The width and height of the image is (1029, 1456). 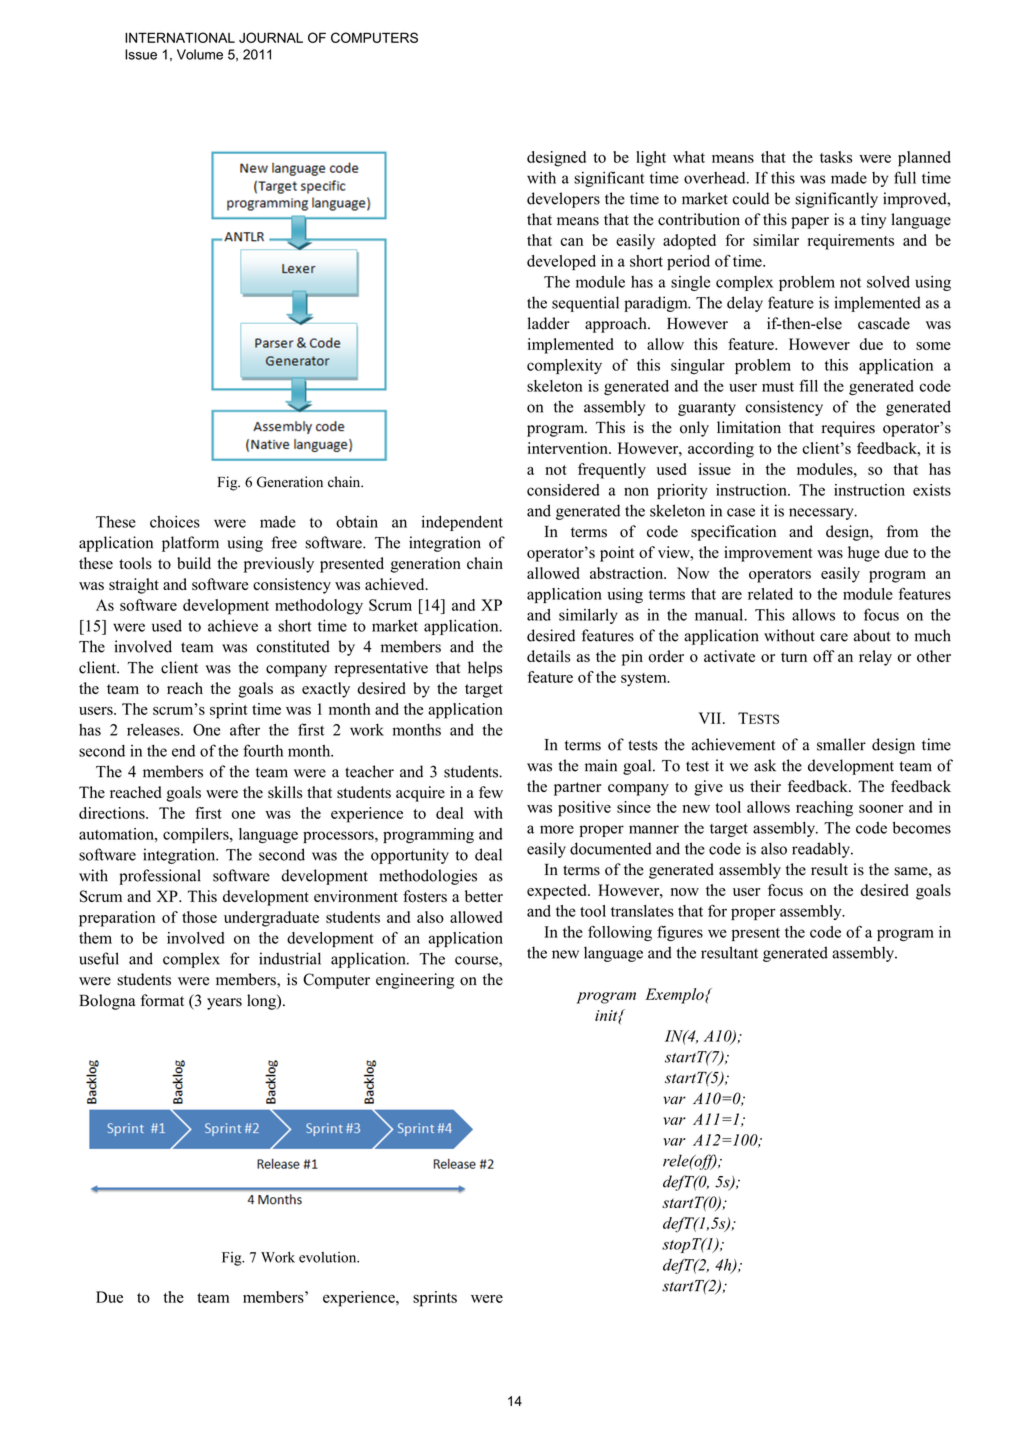 What do you see at coordinates (841, 744) in the image?
I see `smaller` at bounding box center [841, 744].
